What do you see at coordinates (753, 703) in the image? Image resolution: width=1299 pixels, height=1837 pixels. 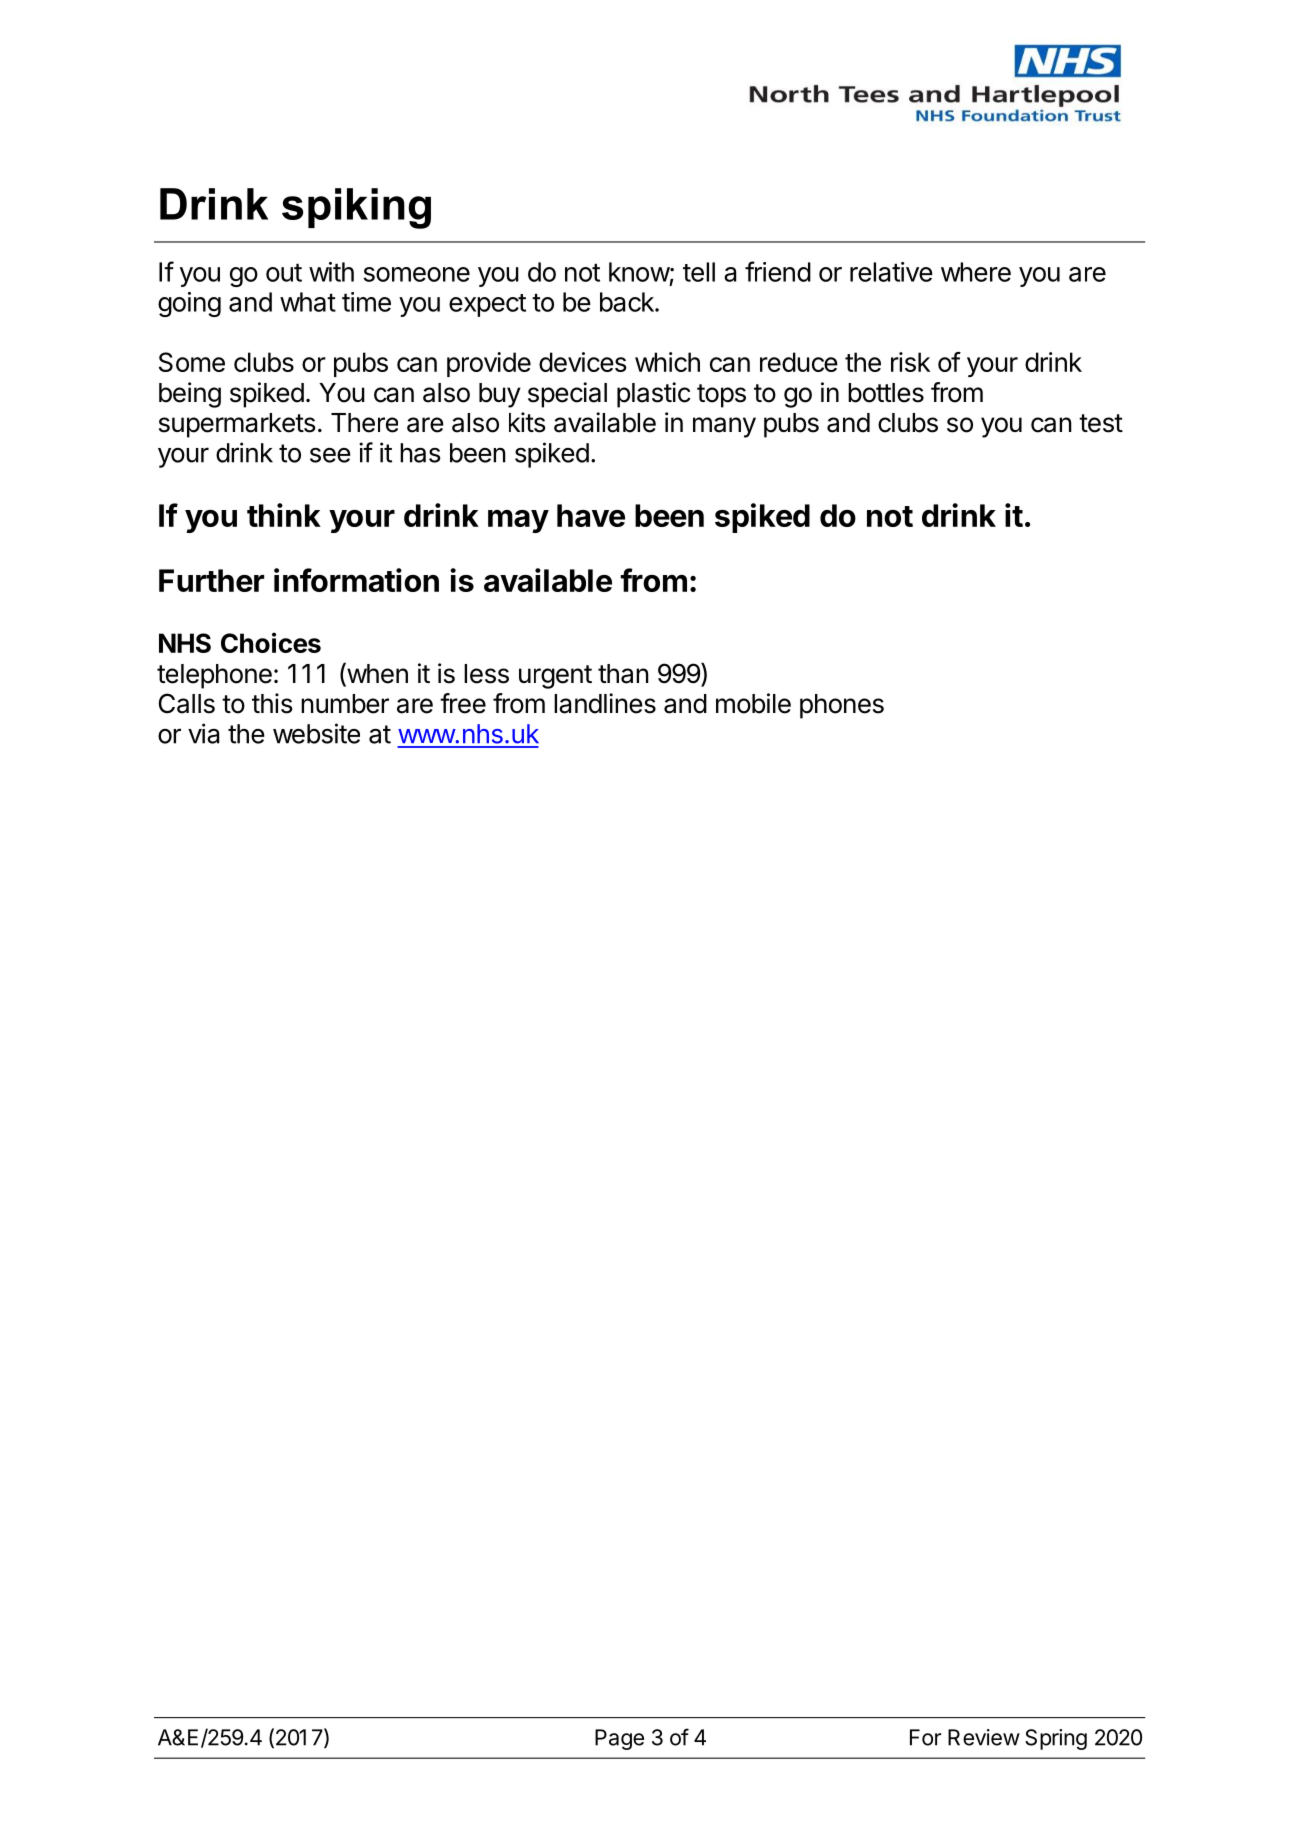 I see `mobile` at bounding box center [753, 703].
